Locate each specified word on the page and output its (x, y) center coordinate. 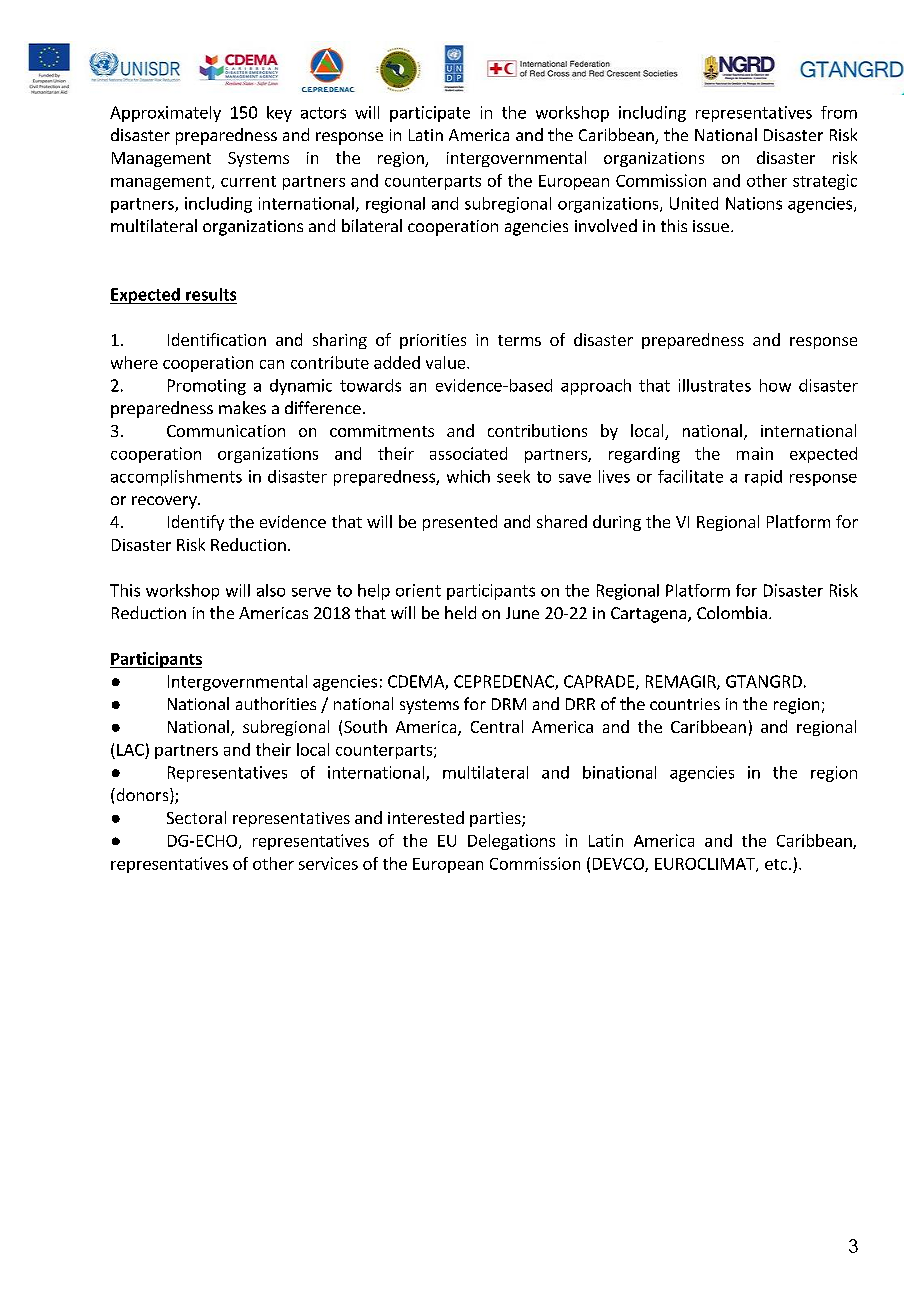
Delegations (511, 842)
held (460, 612)
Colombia (732, 612)
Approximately (165, 114)
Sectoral (196, 817)
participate (430, 114)
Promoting (207, 387)
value (447, 362)
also (271, 590)
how (775, 385)
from (839, 112)
